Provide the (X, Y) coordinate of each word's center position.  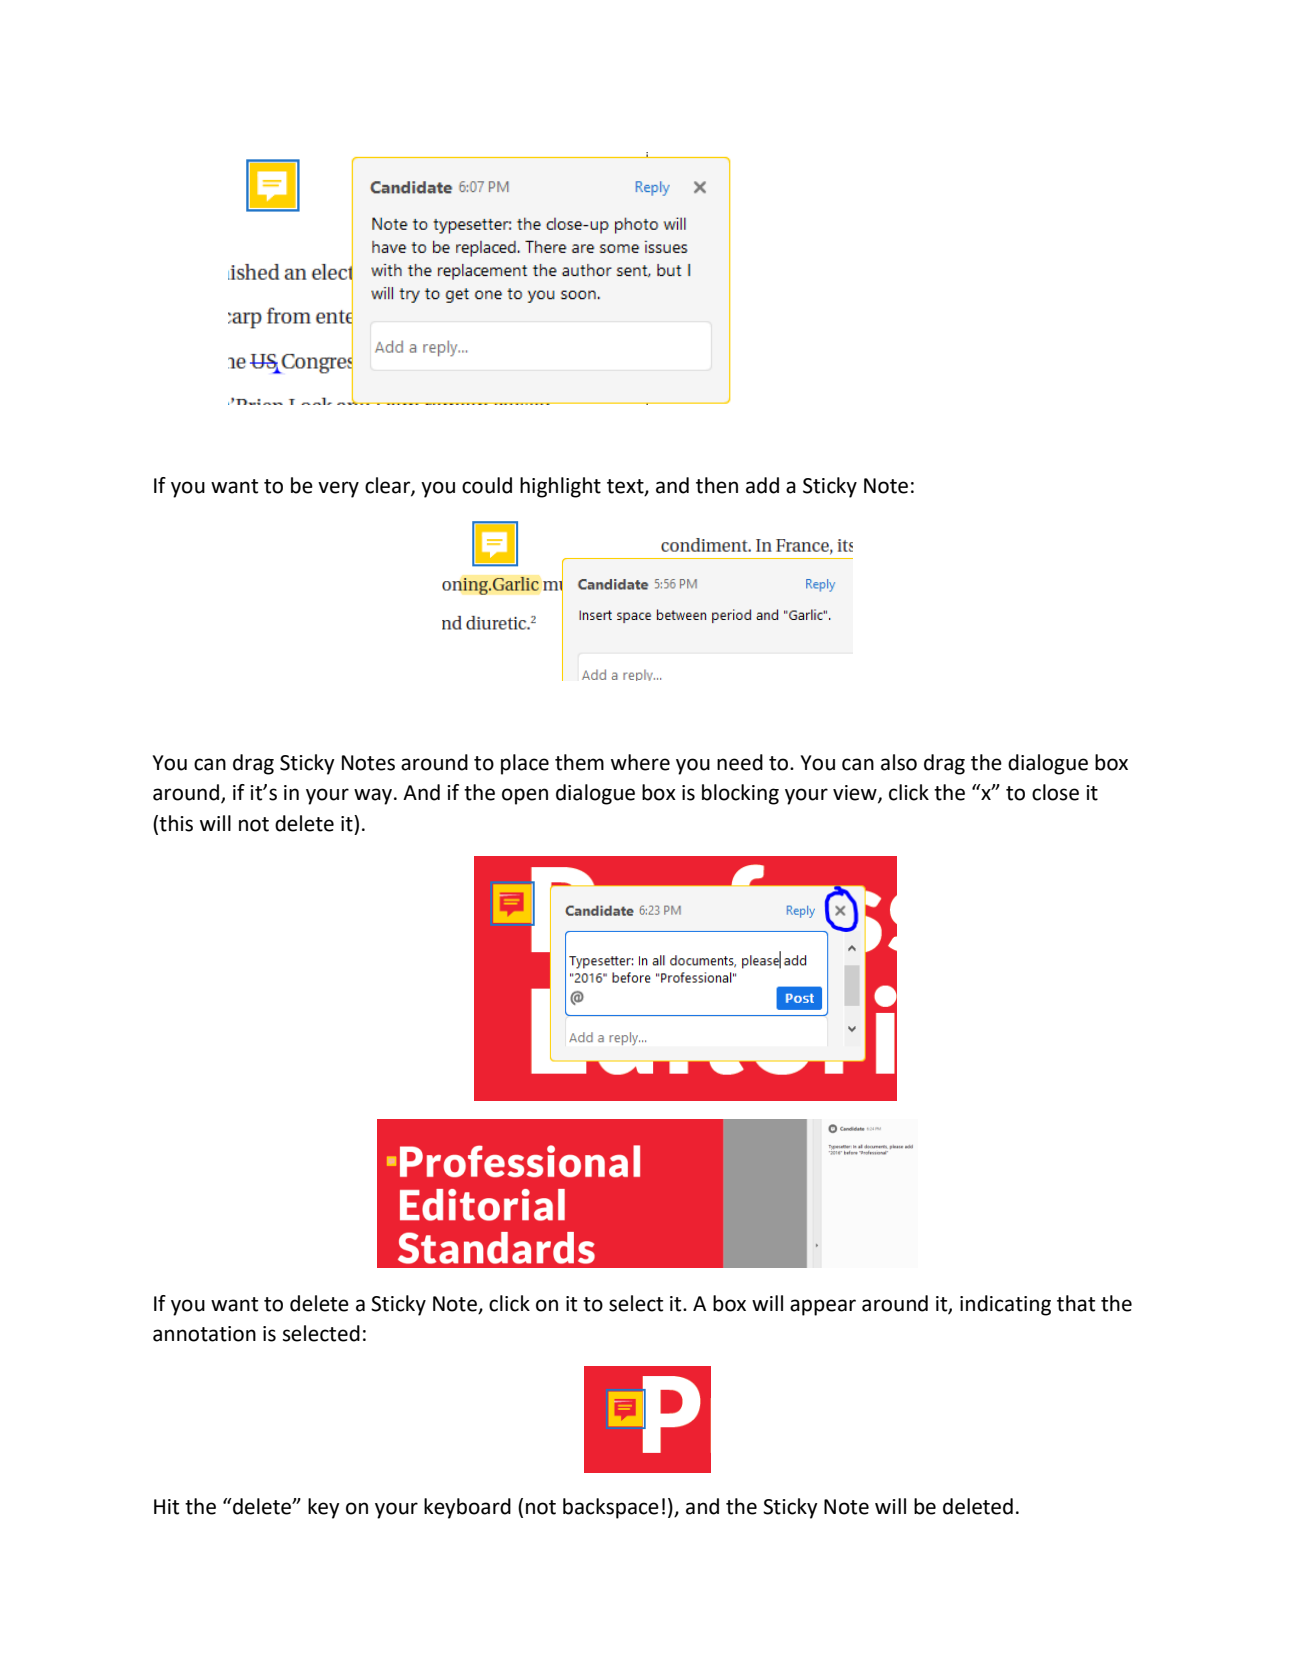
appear (823, 1307)
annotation (204, 1334)
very (338, 489)
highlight (560, 487)
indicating (1005, 1305)
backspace (611, 1508)
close (1055, 792)
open (525, 796)
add (762, 485)
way (374, 796)
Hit (166, 1507)
